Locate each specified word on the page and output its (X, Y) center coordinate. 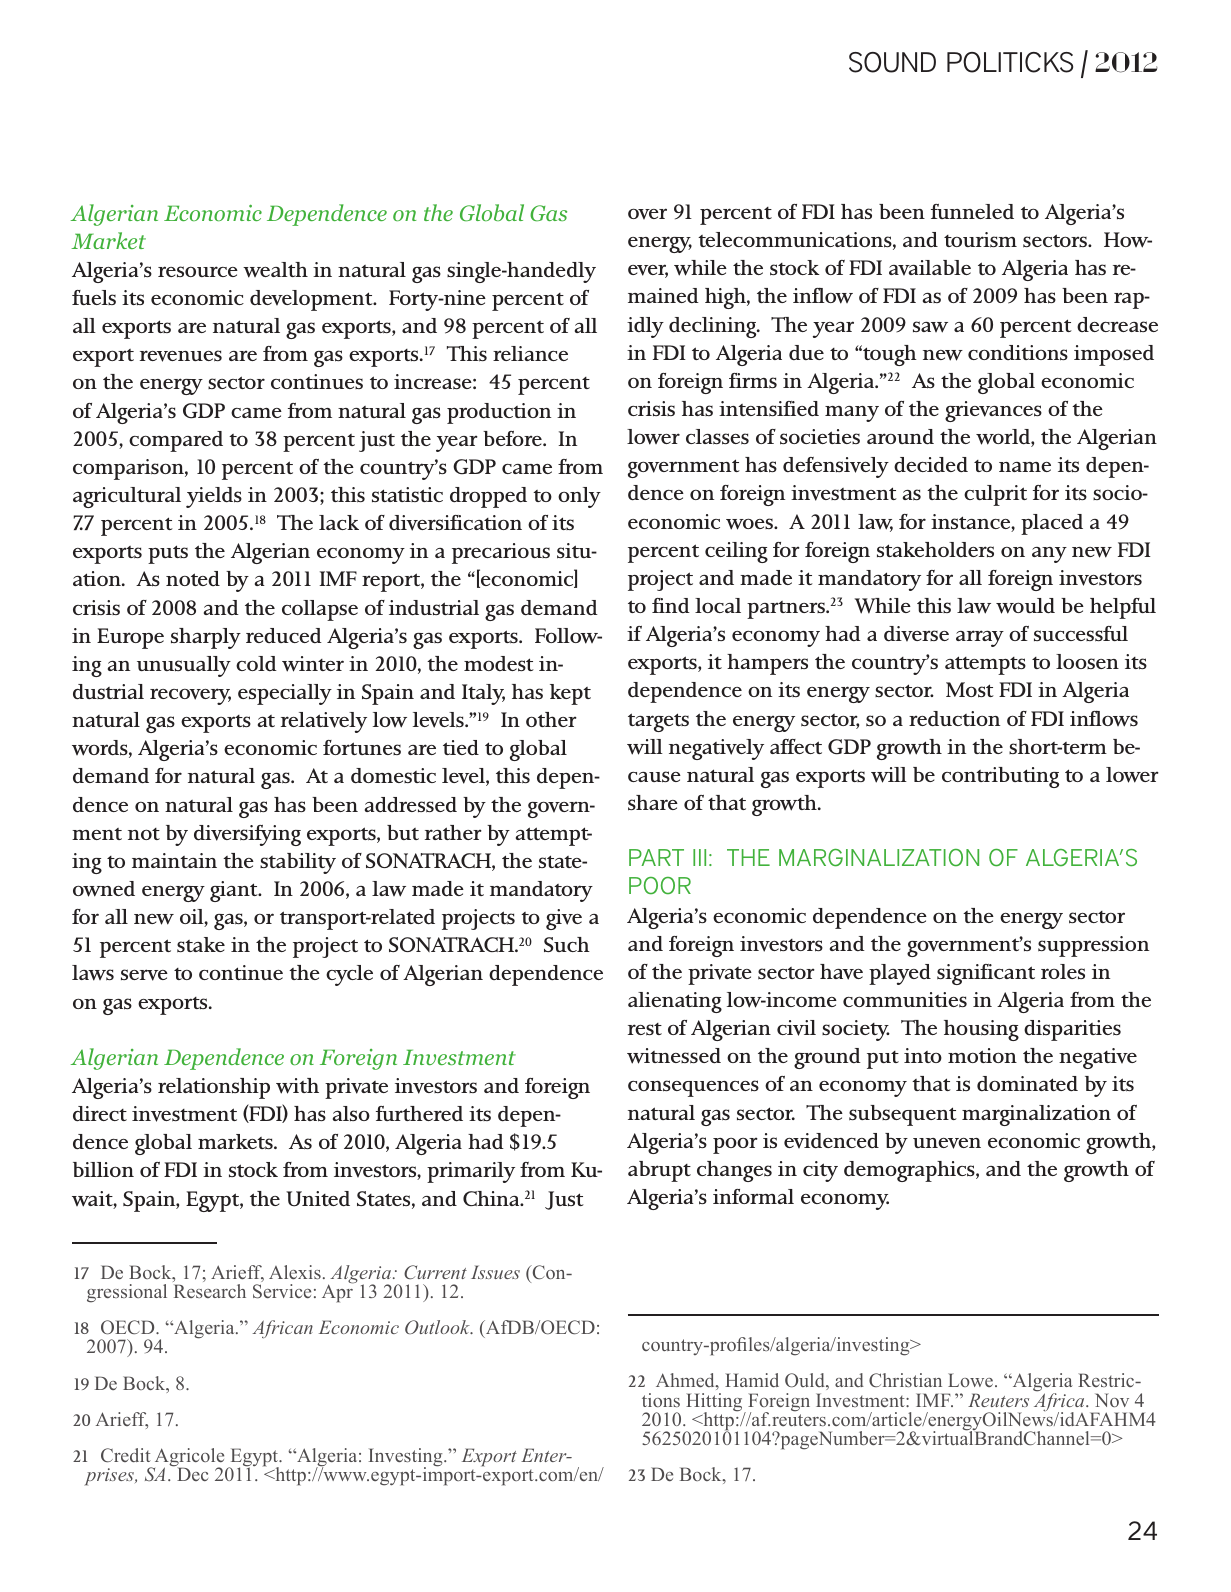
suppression (1093, 946)
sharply (206, 638)
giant (235, 891)
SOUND (892, 62)
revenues (181, 356)
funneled (972, 212)
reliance (530, 353)
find (671, 605)
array (980, 638)
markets (236, 1142)
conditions (1018, 353)
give (564, 919)
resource (198, 271)
